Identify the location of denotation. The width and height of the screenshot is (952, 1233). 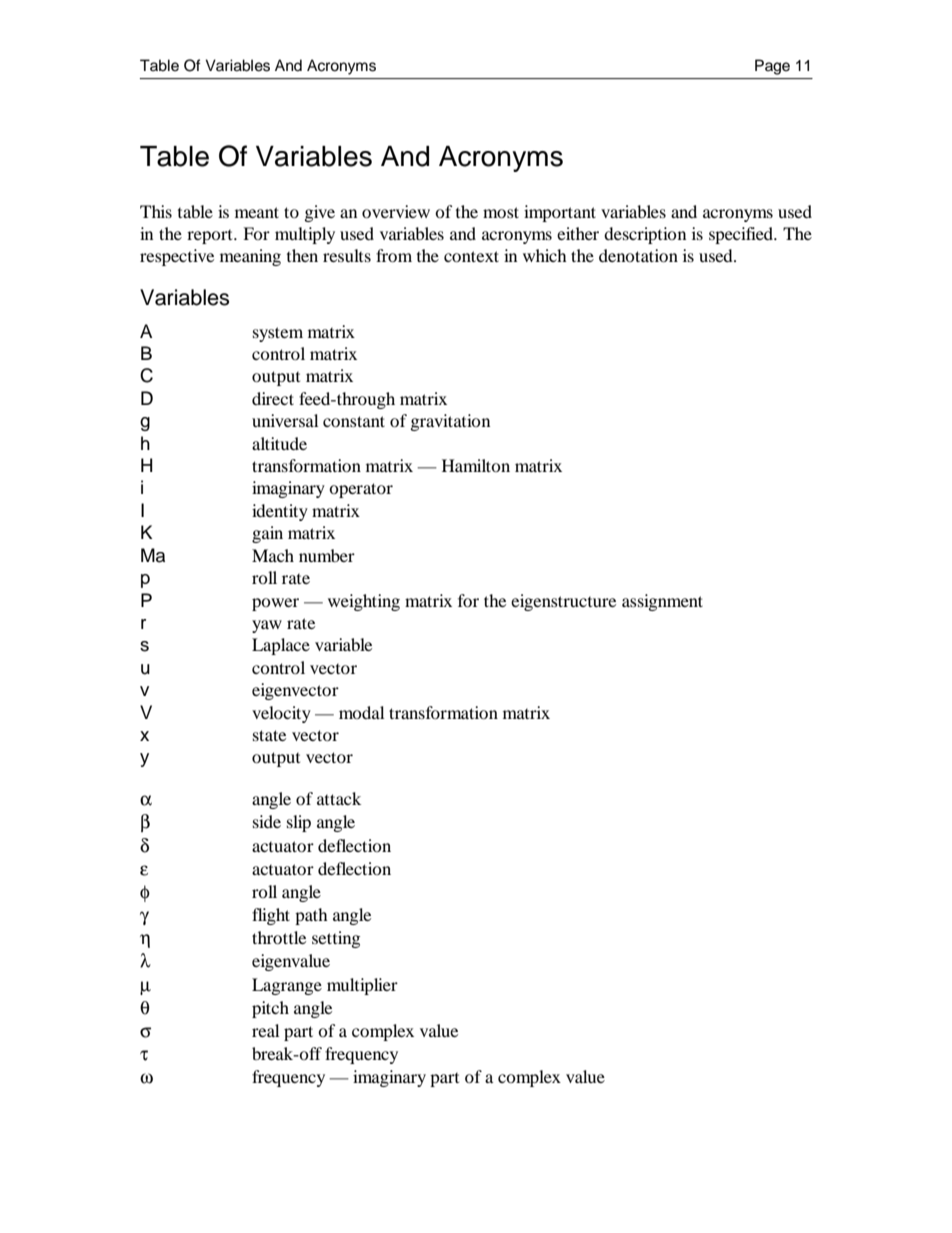
(638, 255).
